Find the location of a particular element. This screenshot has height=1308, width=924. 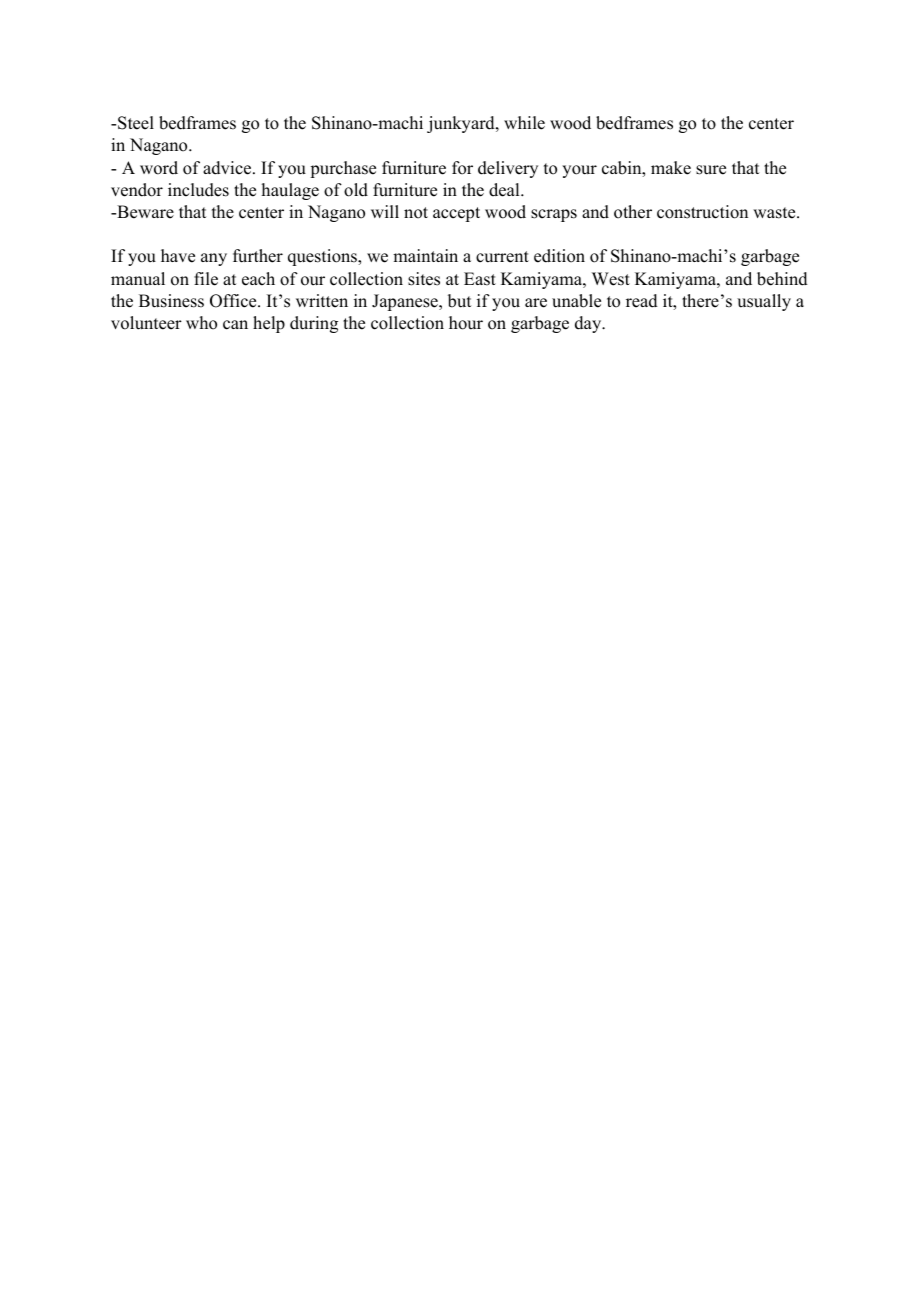

construction is located at coordinates (702, 212).
